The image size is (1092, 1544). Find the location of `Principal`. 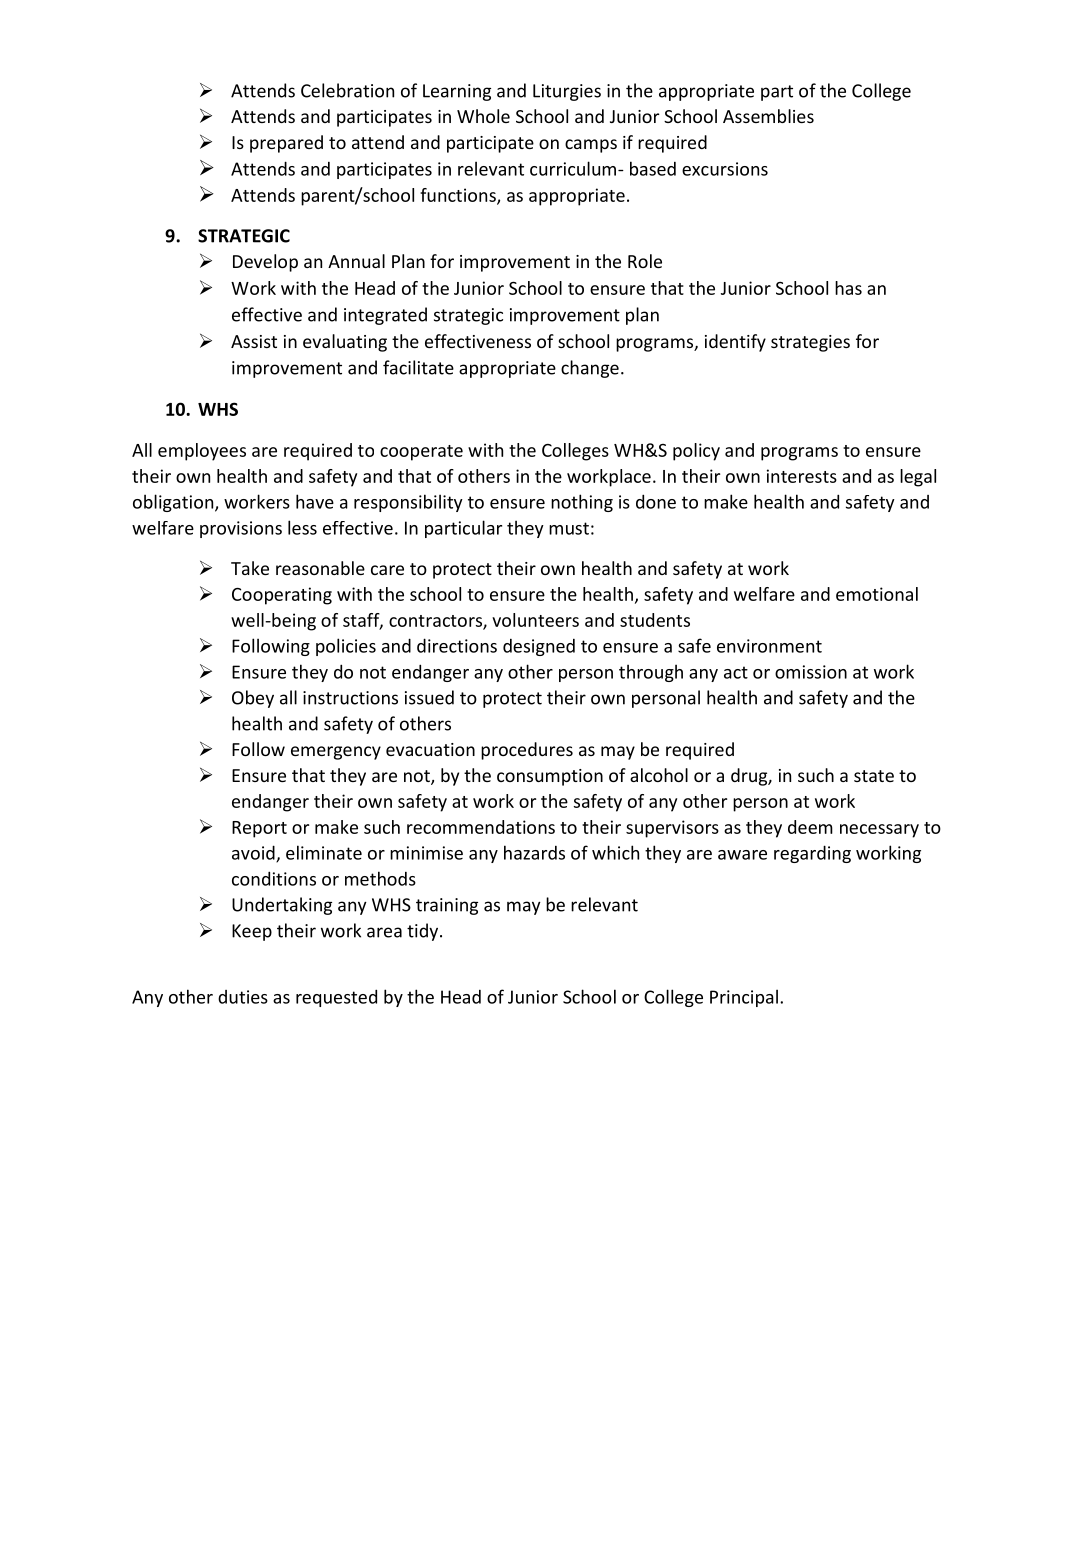

Principal is located at coordinates (744, 998).
